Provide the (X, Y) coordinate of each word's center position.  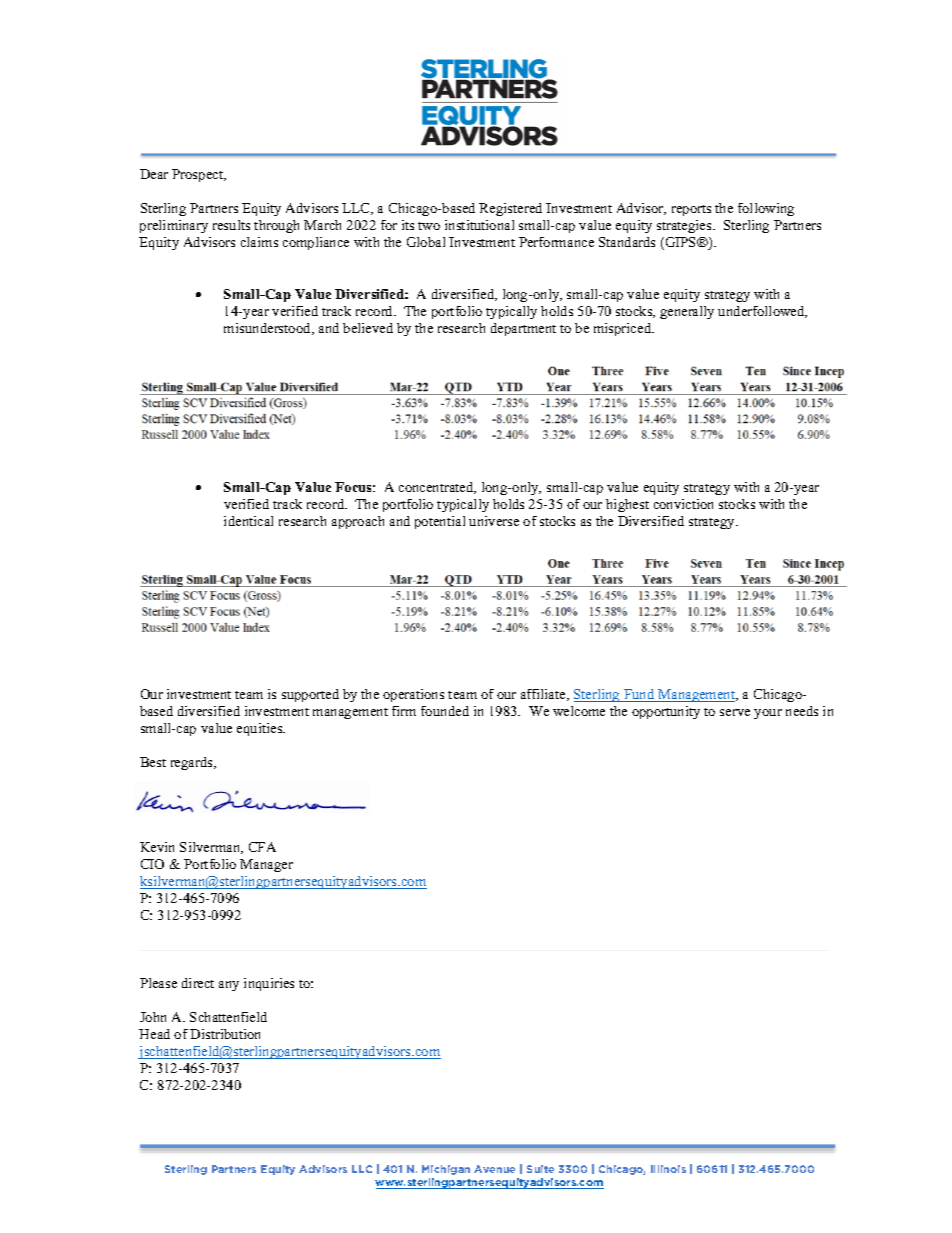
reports (691, 210)
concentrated (437, 488)
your (768, 714)
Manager (266, 865)
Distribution (225, 1034)
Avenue (494, 1169)
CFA (262, 847)
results (231, 225)
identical (248, 521)
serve (735, 712)
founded (445, 711)
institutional (479, 225)
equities (261, 729)
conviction (683, 504)
